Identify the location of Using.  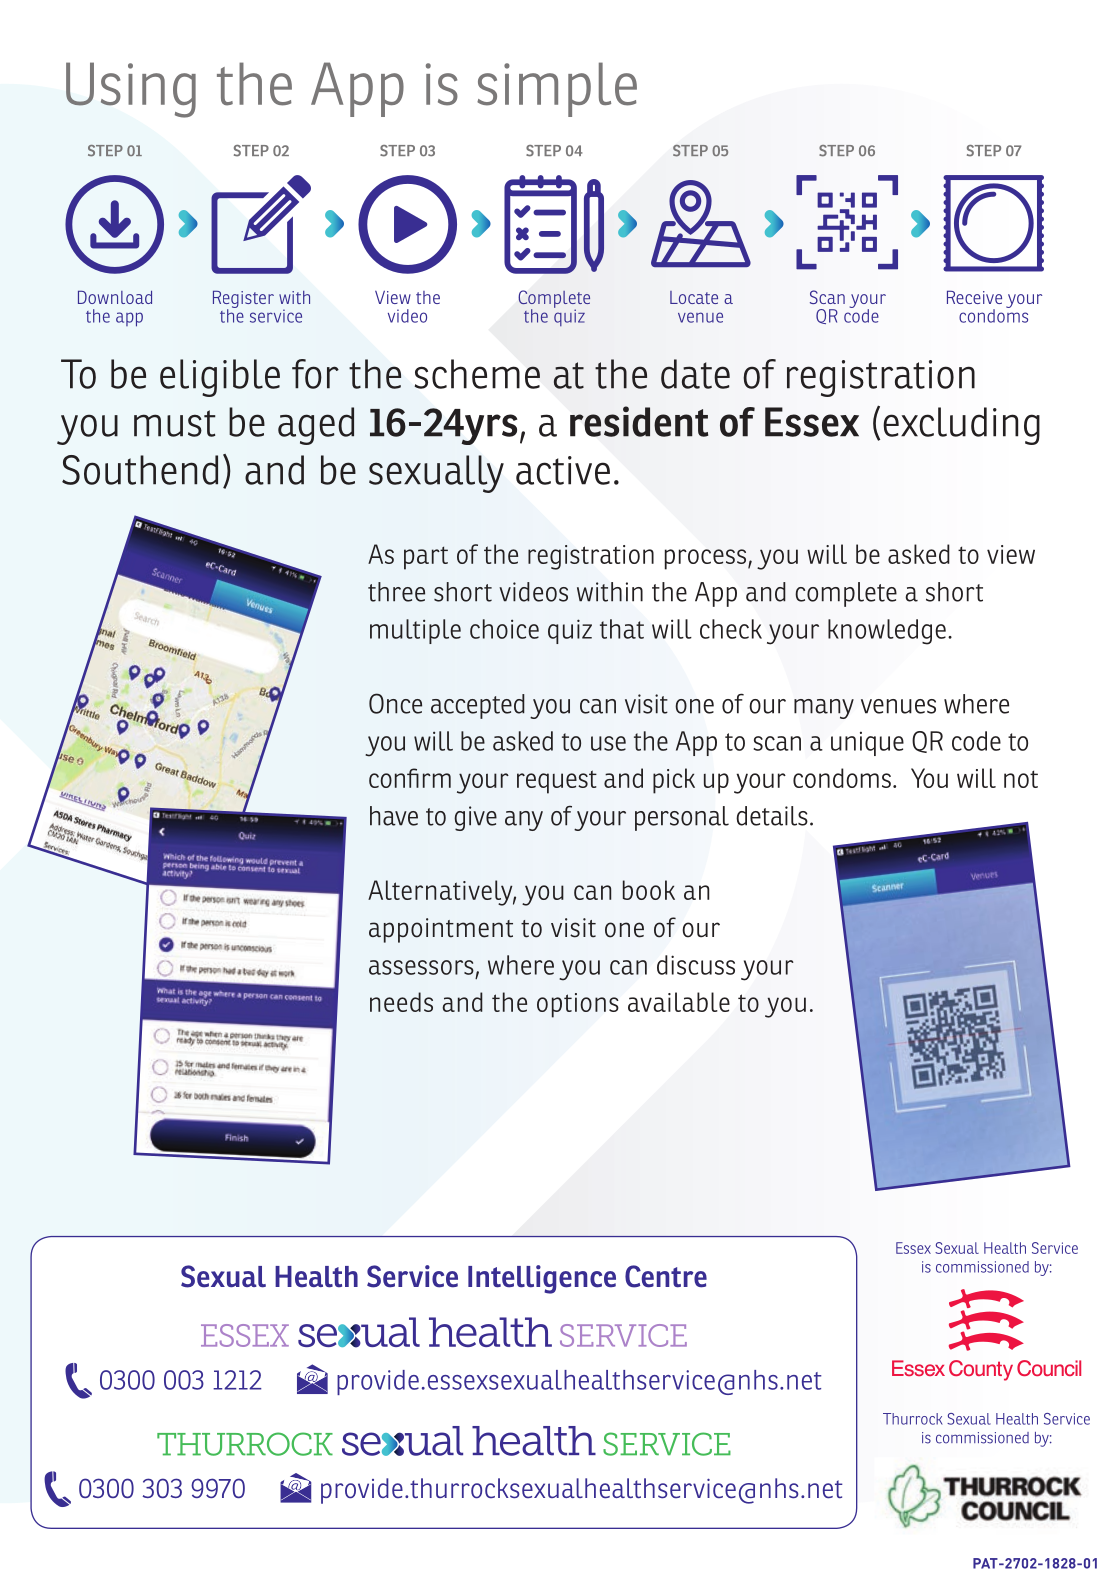
(131, 90).
